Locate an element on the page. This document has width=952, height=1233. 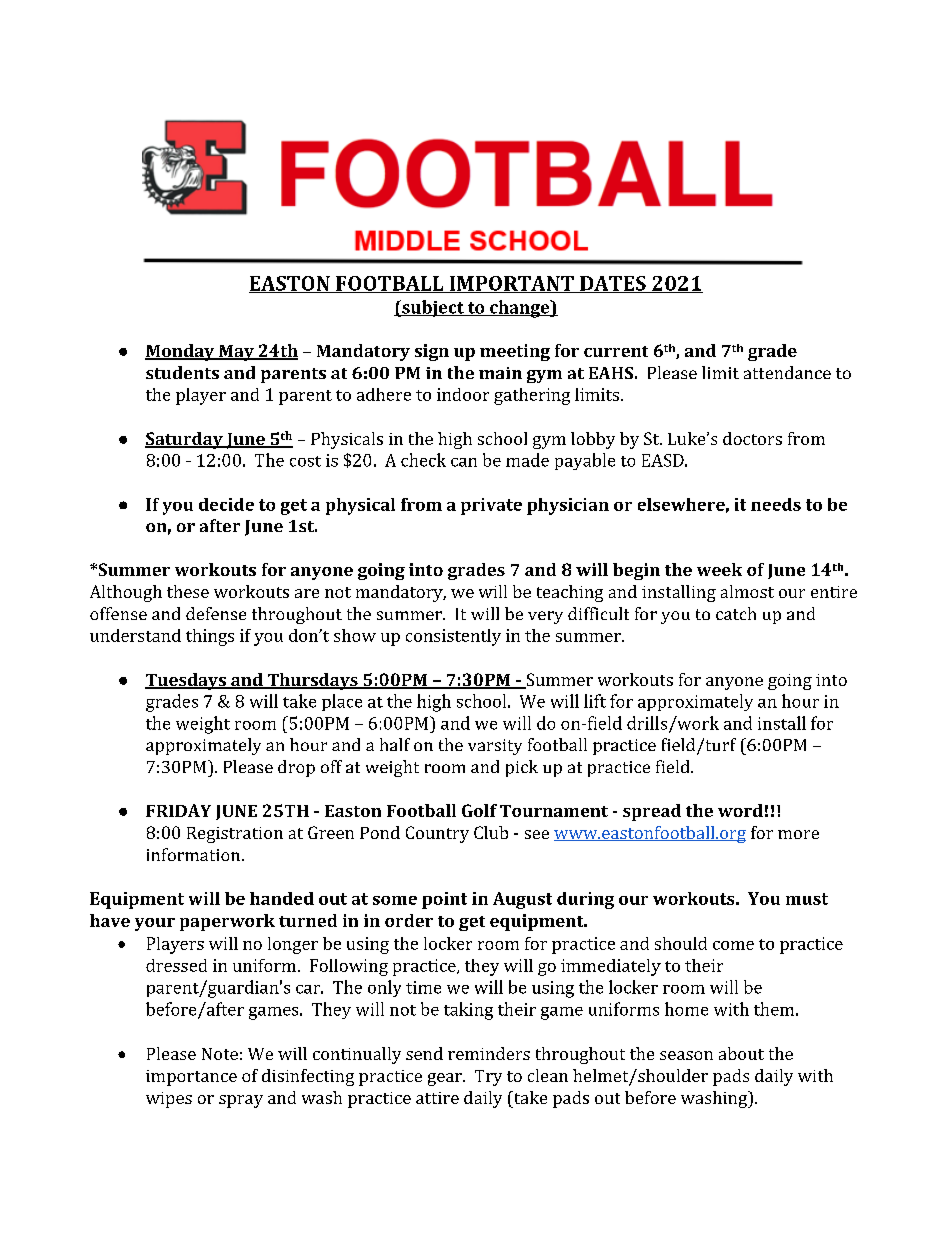
attendance is located at coordinates (787, 372).
